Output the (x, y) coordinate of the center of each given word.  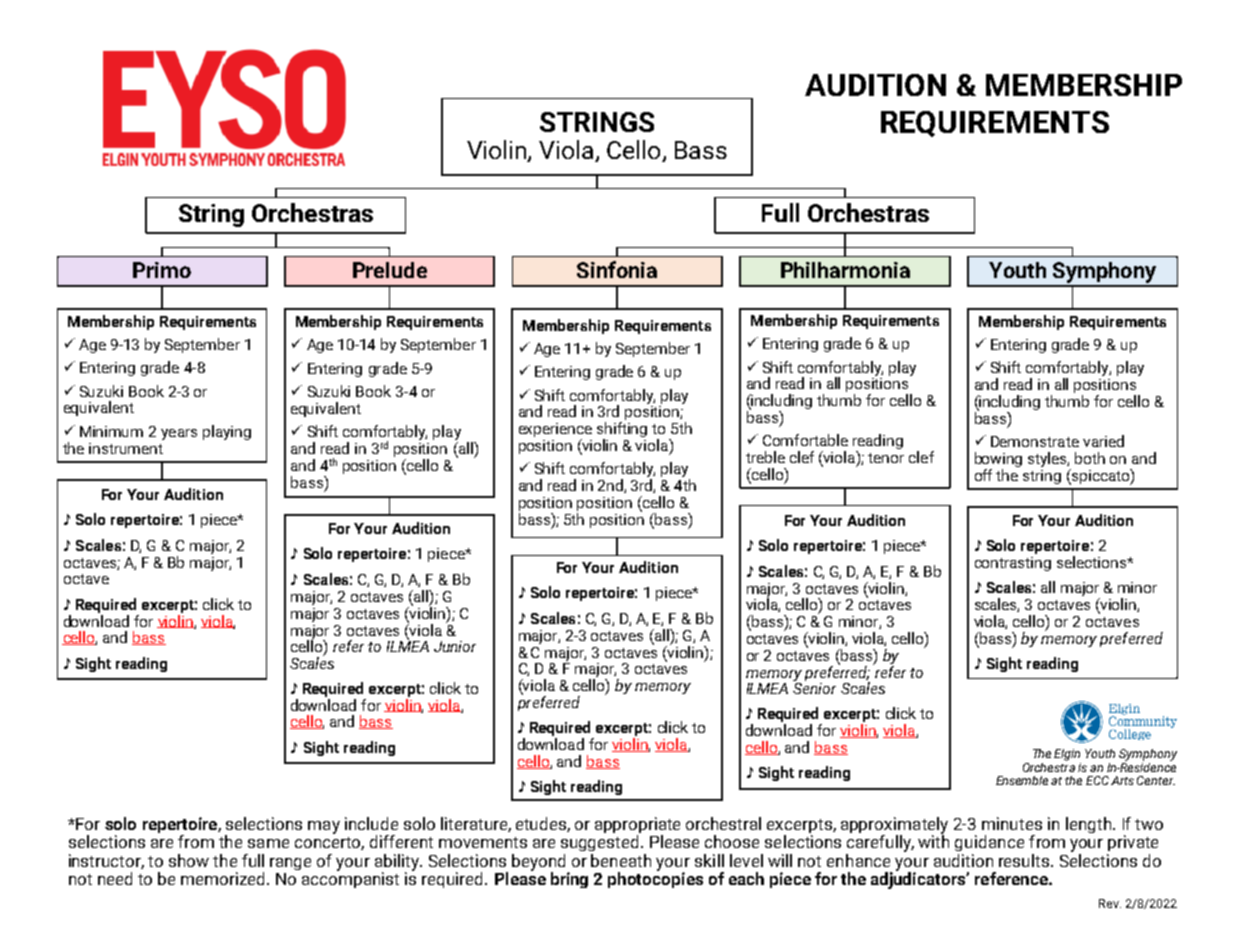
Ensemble (1022, 780)
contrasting (1013, 564)
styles (1048, 459)
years (179, 434)
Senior (814, 688)
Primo (162, 270)
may (324, 827)
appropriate (637, 826)
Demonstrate (1035, 441)
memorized (224, 878)
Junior (455, 646)
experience (555, 431)
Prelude (390, 270)
